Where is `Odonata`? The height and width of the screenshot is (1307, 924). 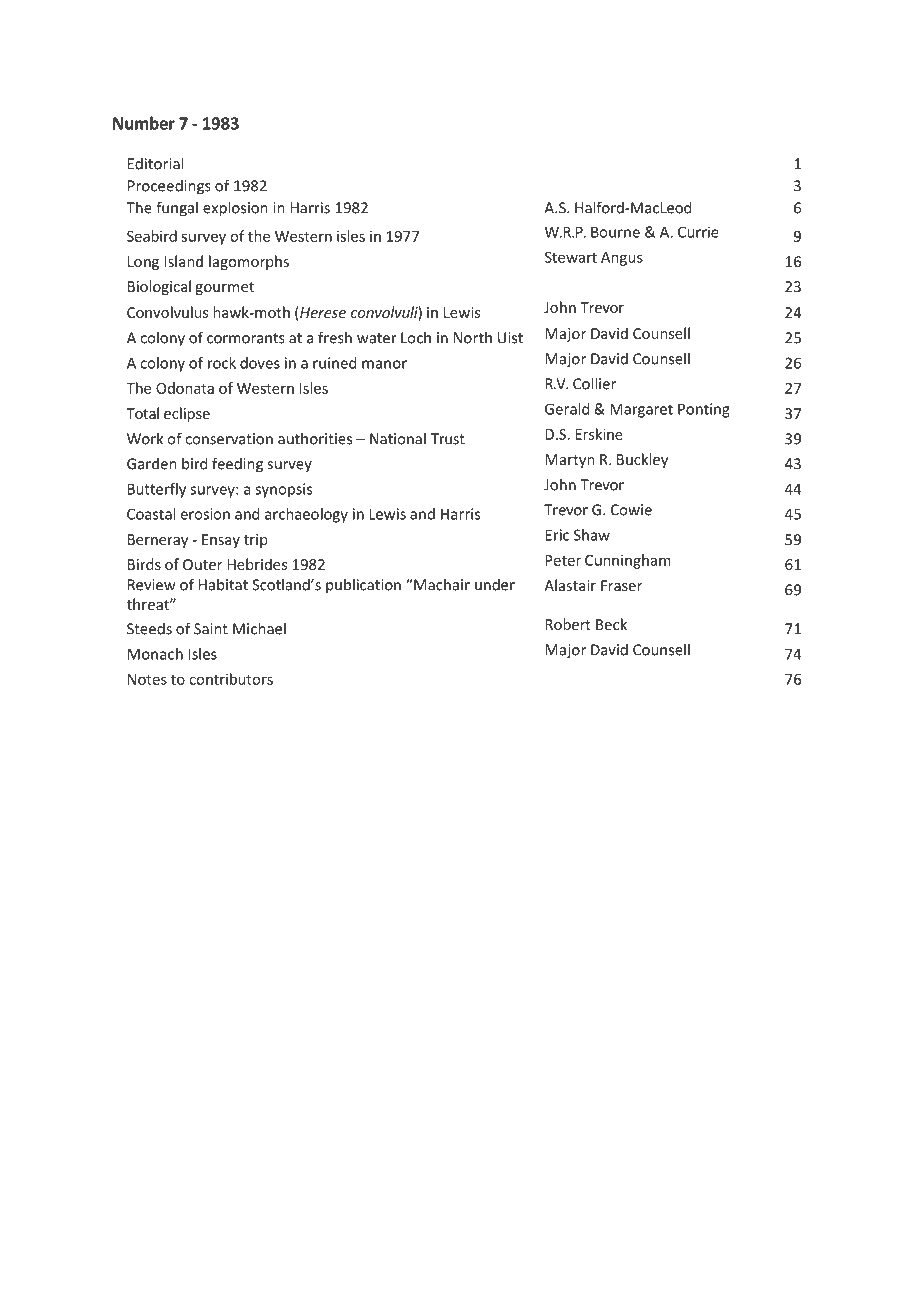 Odonata is located at coordinates (185, 388).
